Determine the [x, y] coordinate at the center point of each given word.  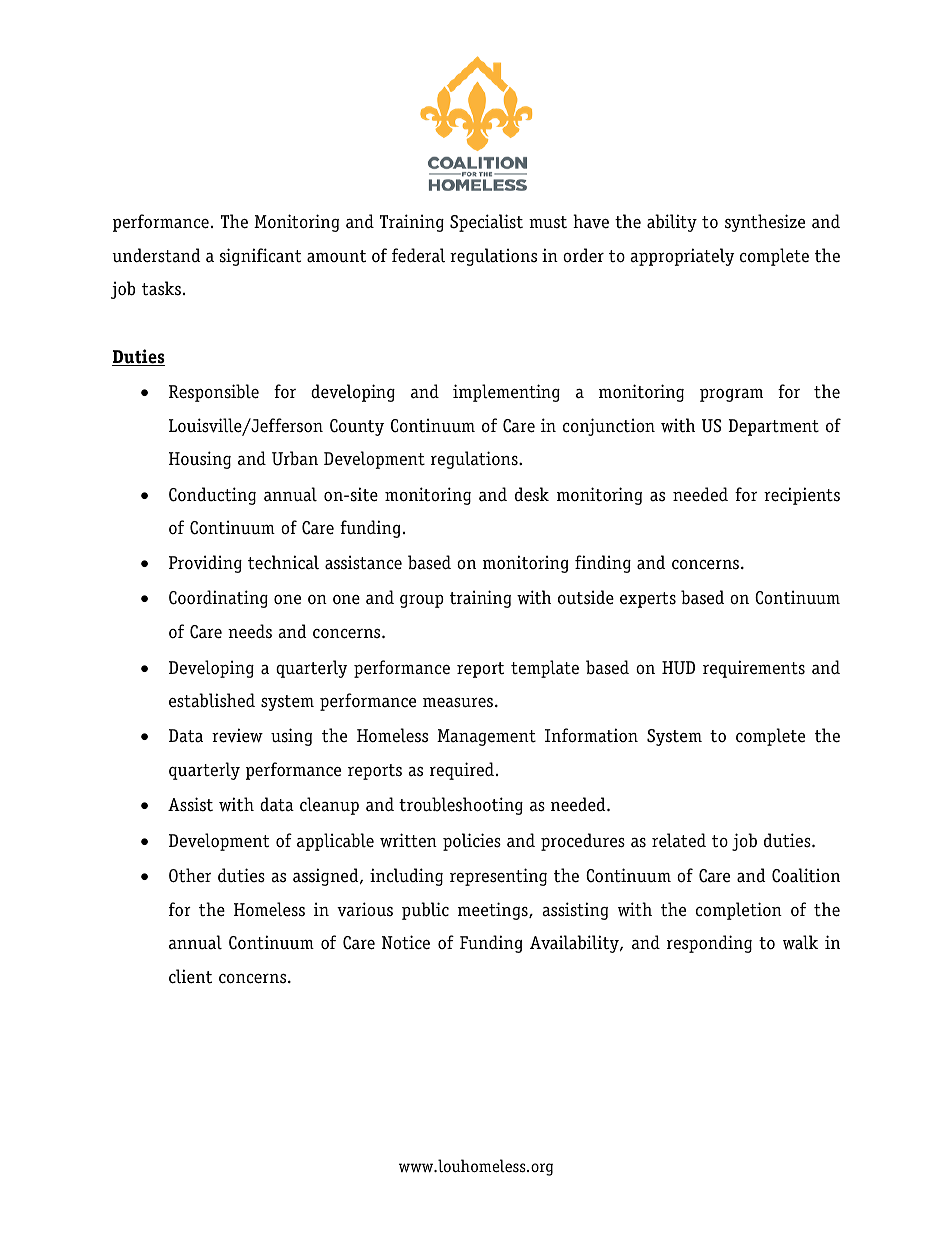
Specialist [486, 223]
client [190, 976]
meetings [494, 911]
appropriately [682, 257]
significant [260, 257]
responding [709, 944]
